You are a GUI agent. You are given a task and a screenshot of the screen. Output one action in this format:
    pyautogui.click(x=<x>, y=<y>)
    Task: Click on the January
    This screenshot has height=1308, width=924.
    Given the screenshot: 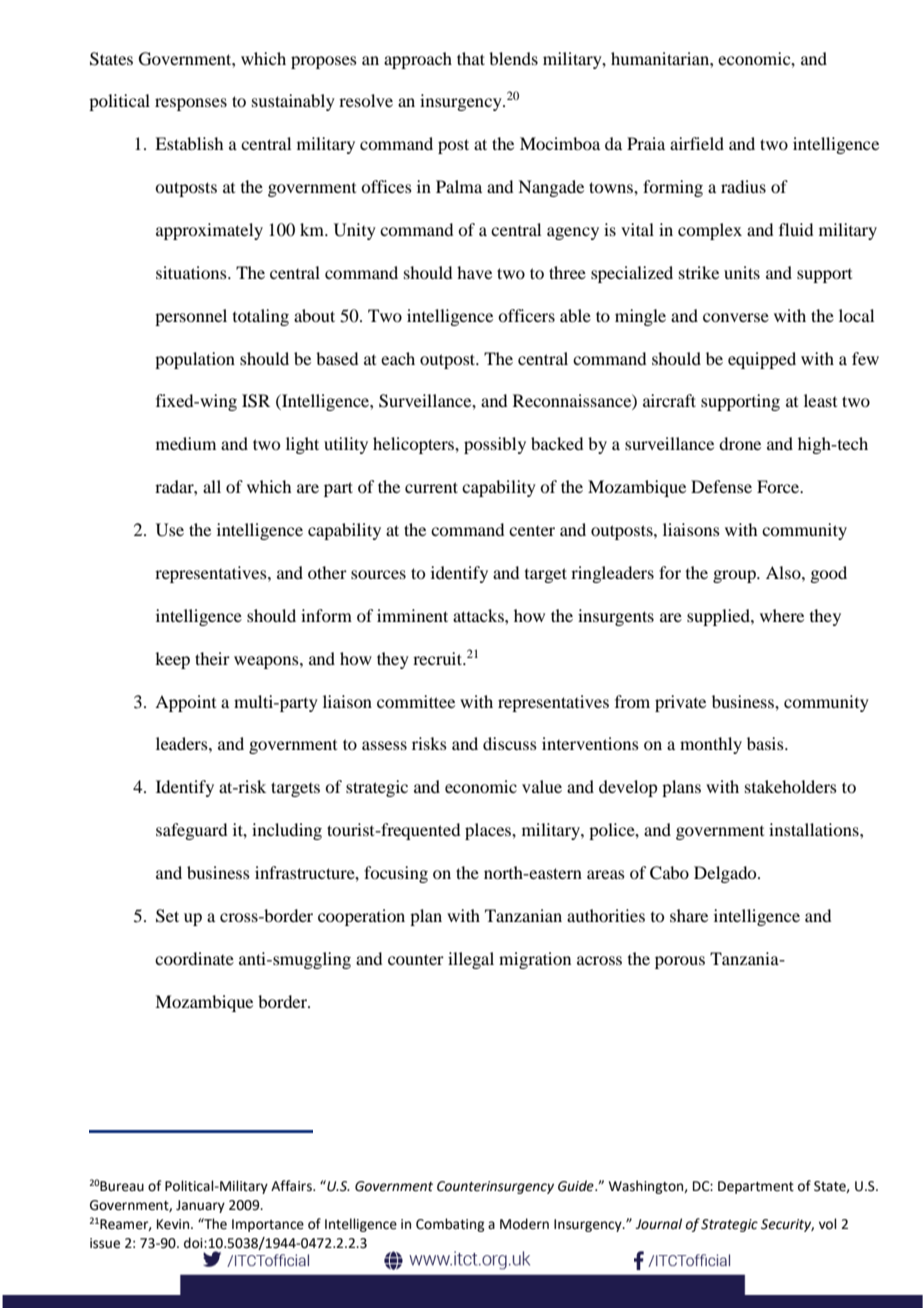 What is the action you would take?
    pyautogui.click(x=200, y=1206)
